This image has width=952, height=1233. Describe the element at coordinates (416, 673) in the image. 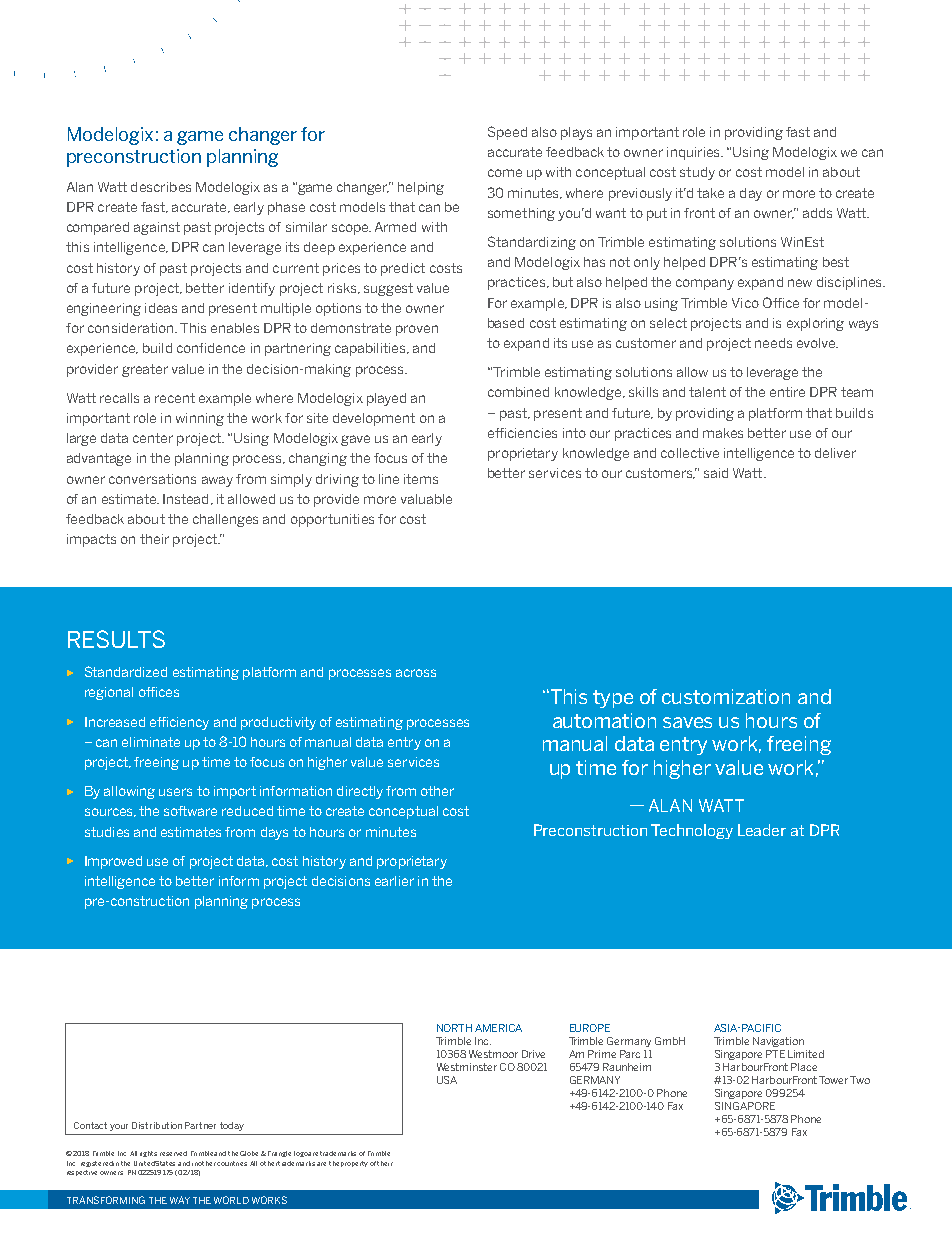

I see `across` at that location.
